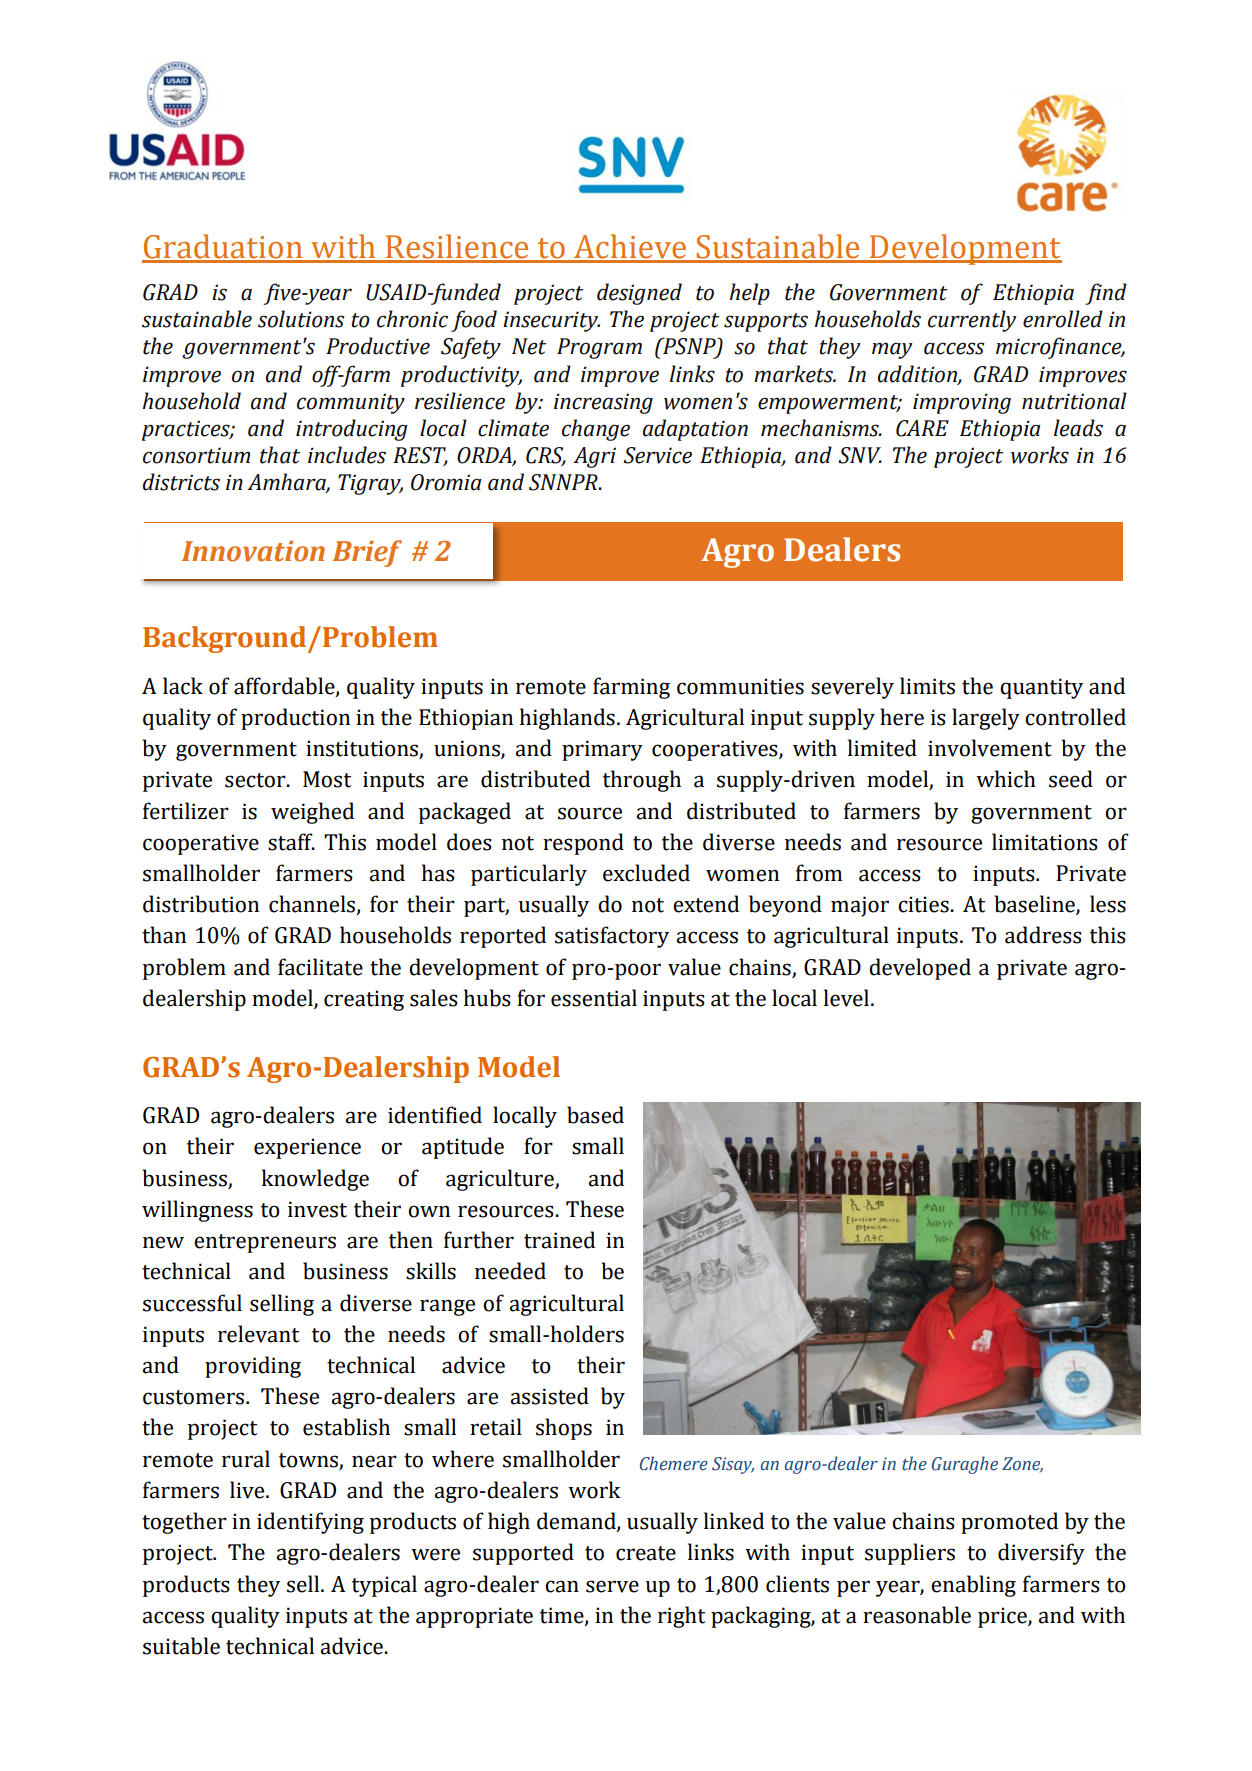  What do you see at coordinates (320, 967) in the document?
I see `facilitate` at bounding box center [320, 967].
